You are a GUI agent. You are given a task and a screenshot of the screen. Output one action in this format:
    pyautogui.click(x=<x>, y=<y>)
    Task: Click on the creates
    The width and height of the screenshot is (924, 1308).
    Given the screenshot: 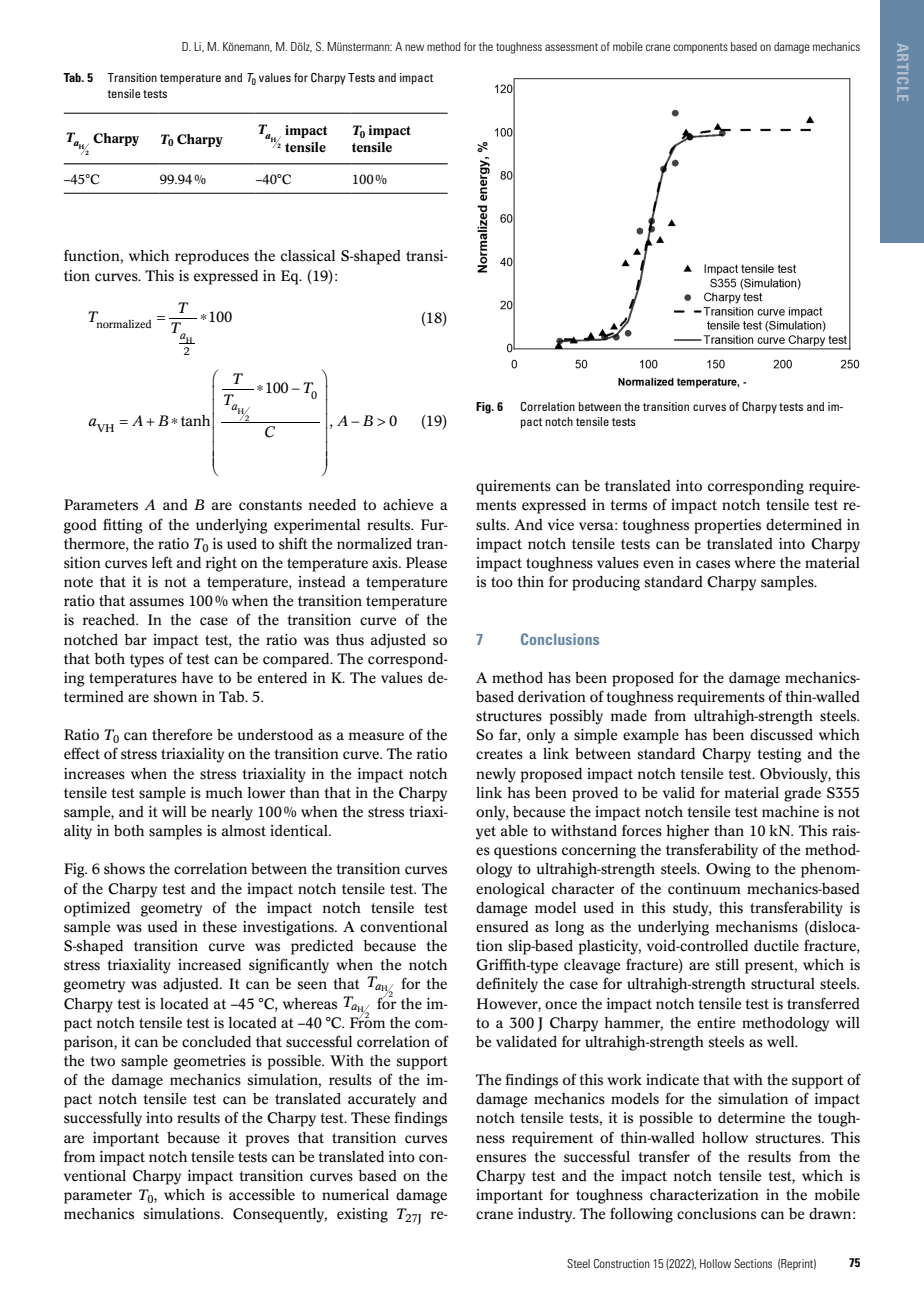 What is the action you would take?
    pyautogui.click(x=499, y=754)
